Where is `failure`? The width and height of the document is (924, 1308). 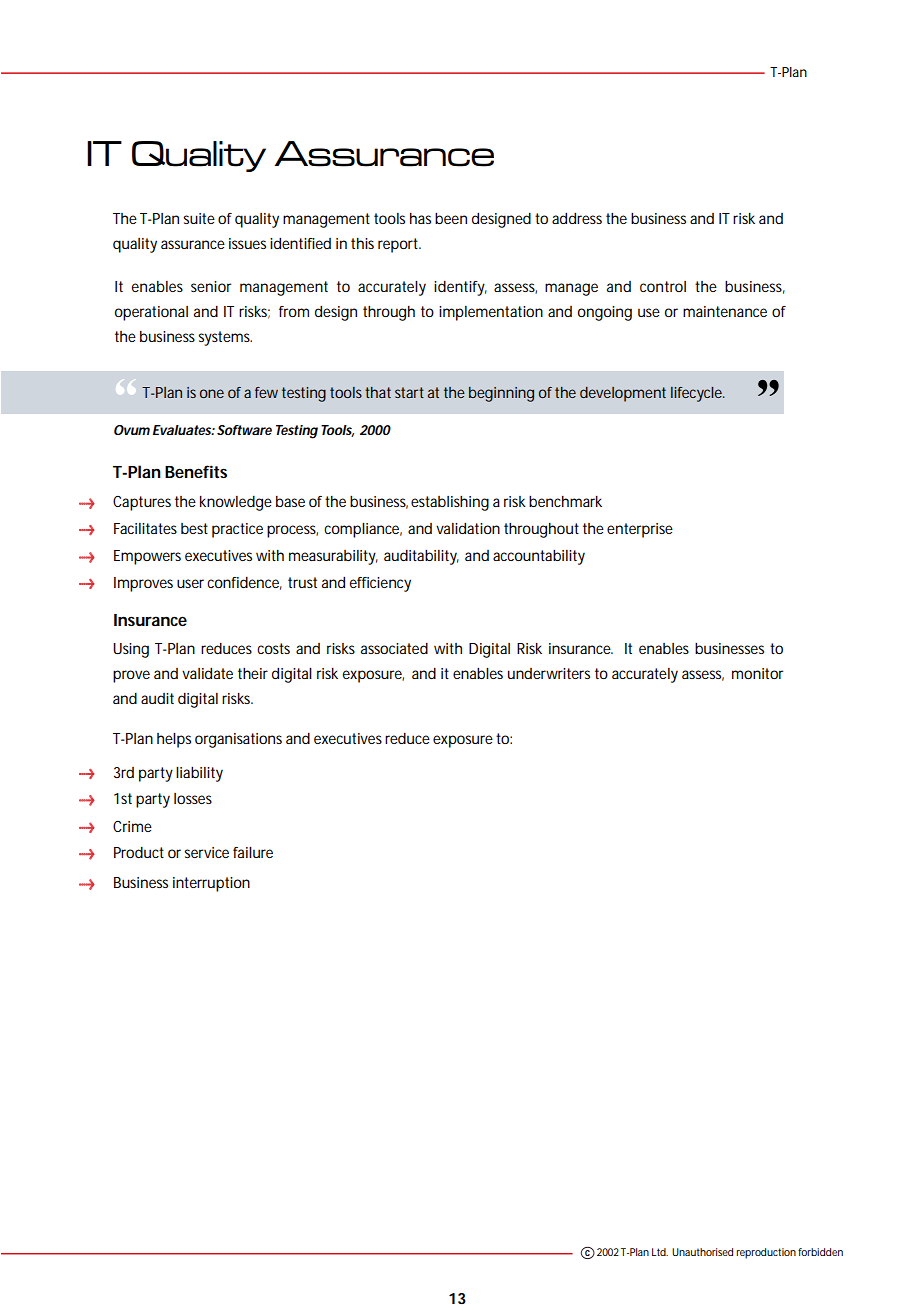 failure is located at coordinates (253, 852).
